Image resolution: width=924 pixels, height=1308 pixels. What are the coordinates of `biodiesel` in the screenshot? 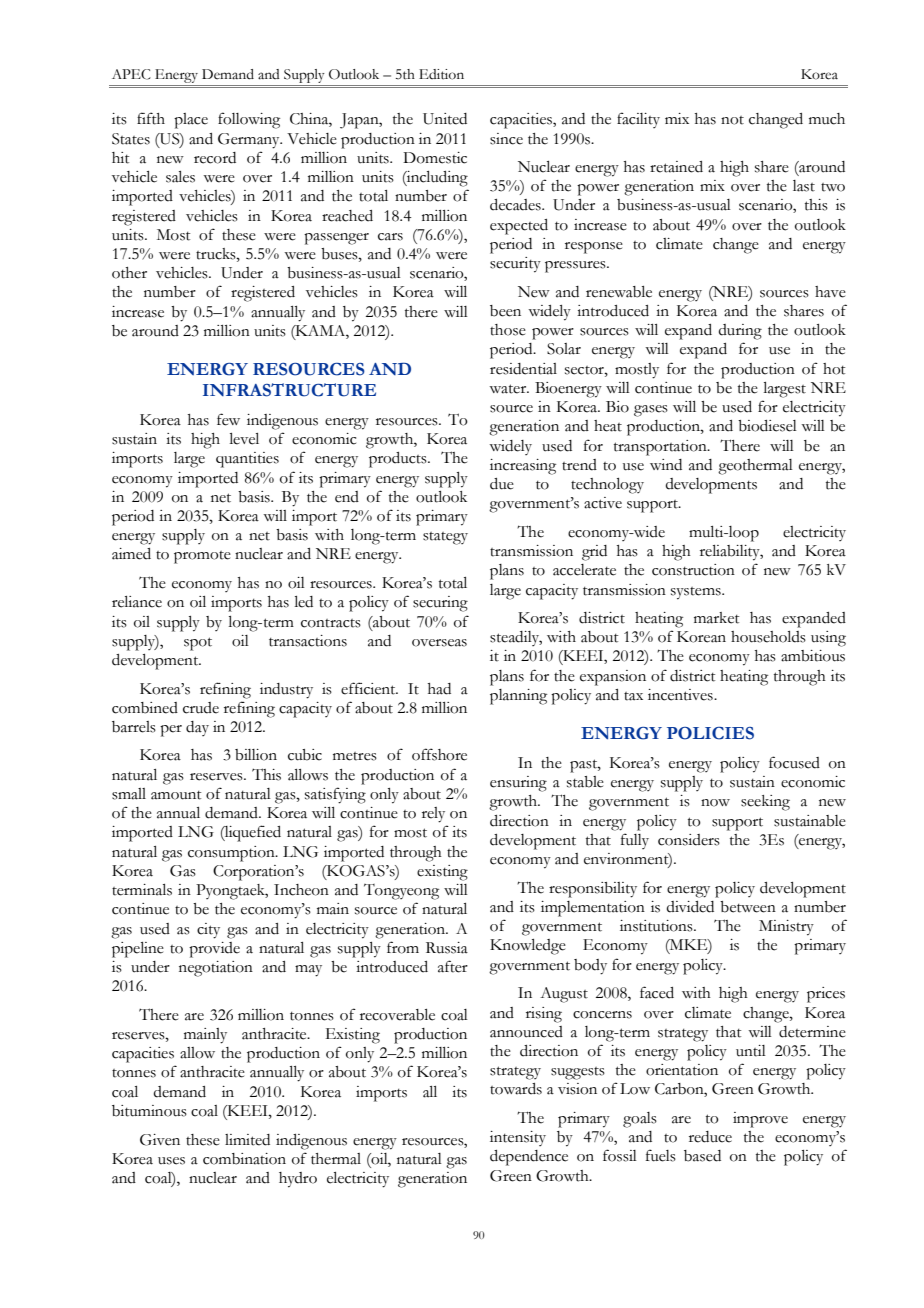 It's located at (767, 426).
